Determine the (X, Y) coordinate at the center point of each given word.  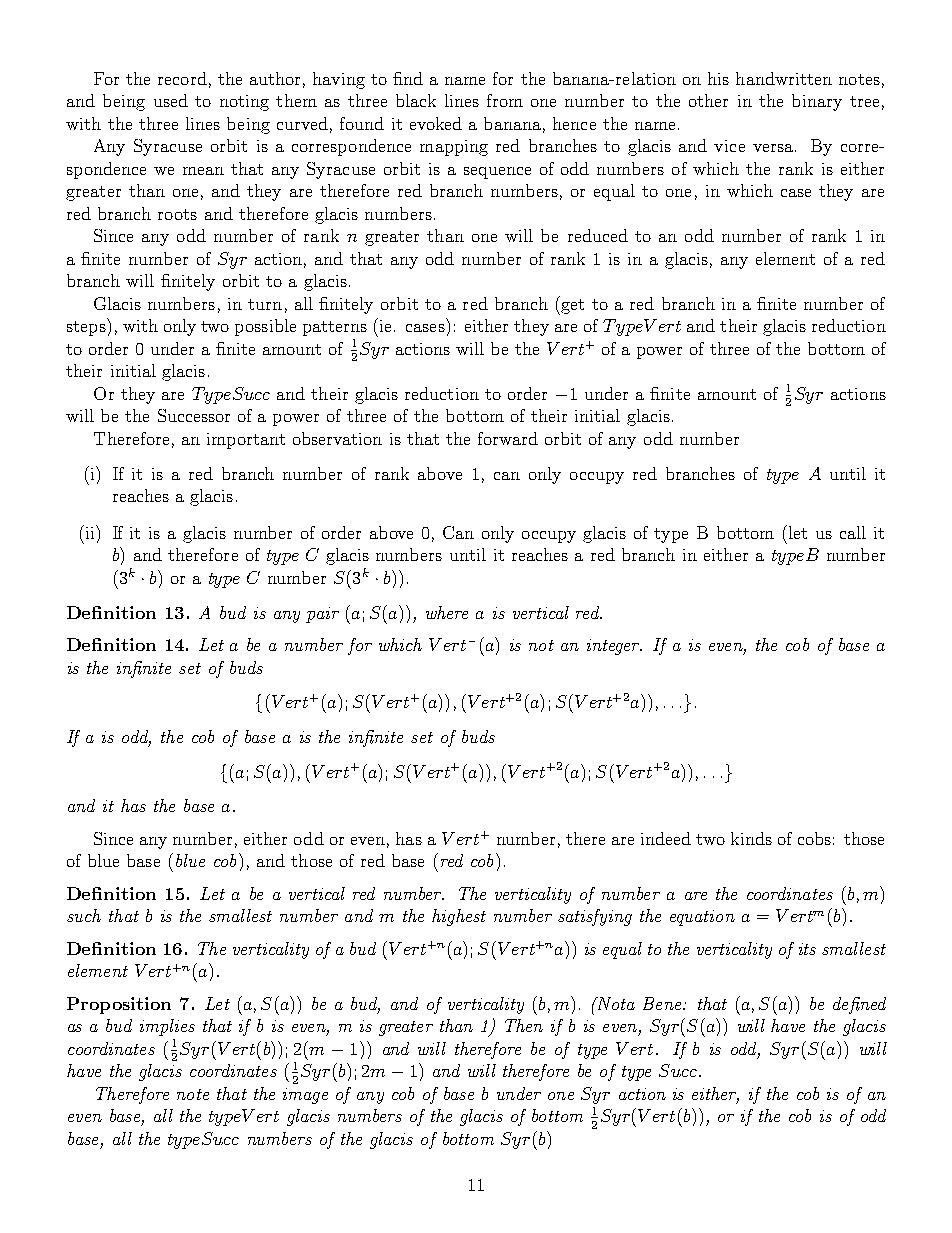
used (171, 100)
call (853, 532)
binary (817, 102)
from (505, 100)
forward (508, 438)
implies (167, 1027)
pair (322, 615)
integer (614, 647)
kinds (751, 838)
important (246, 441)
